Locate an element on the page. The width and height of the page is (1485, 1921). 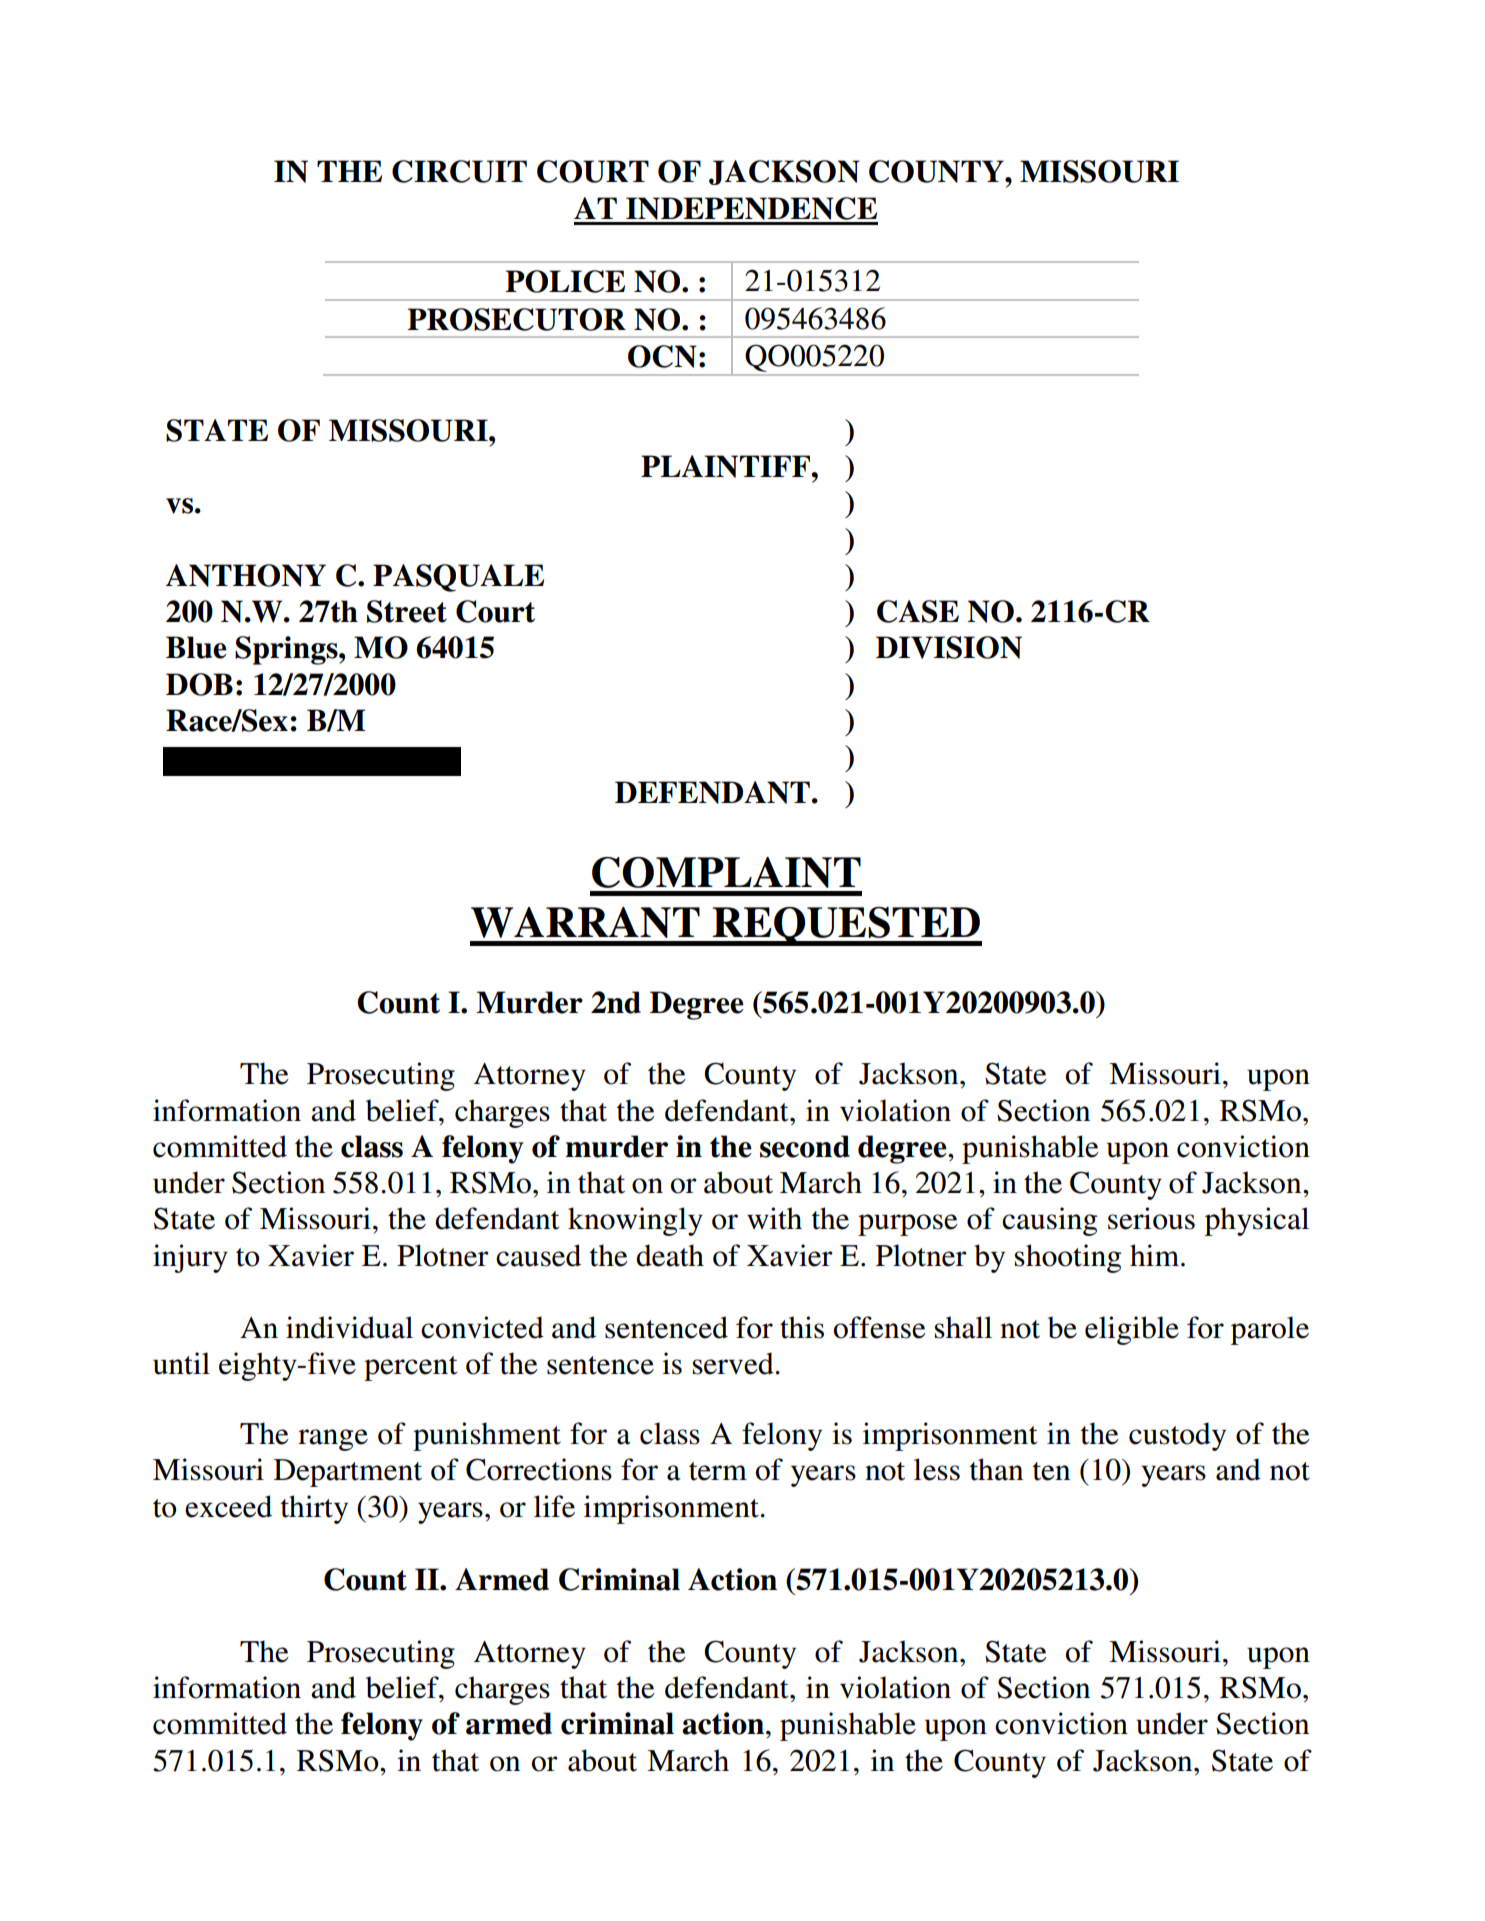
CIRCUIT is located at coordinates (459, 171).
